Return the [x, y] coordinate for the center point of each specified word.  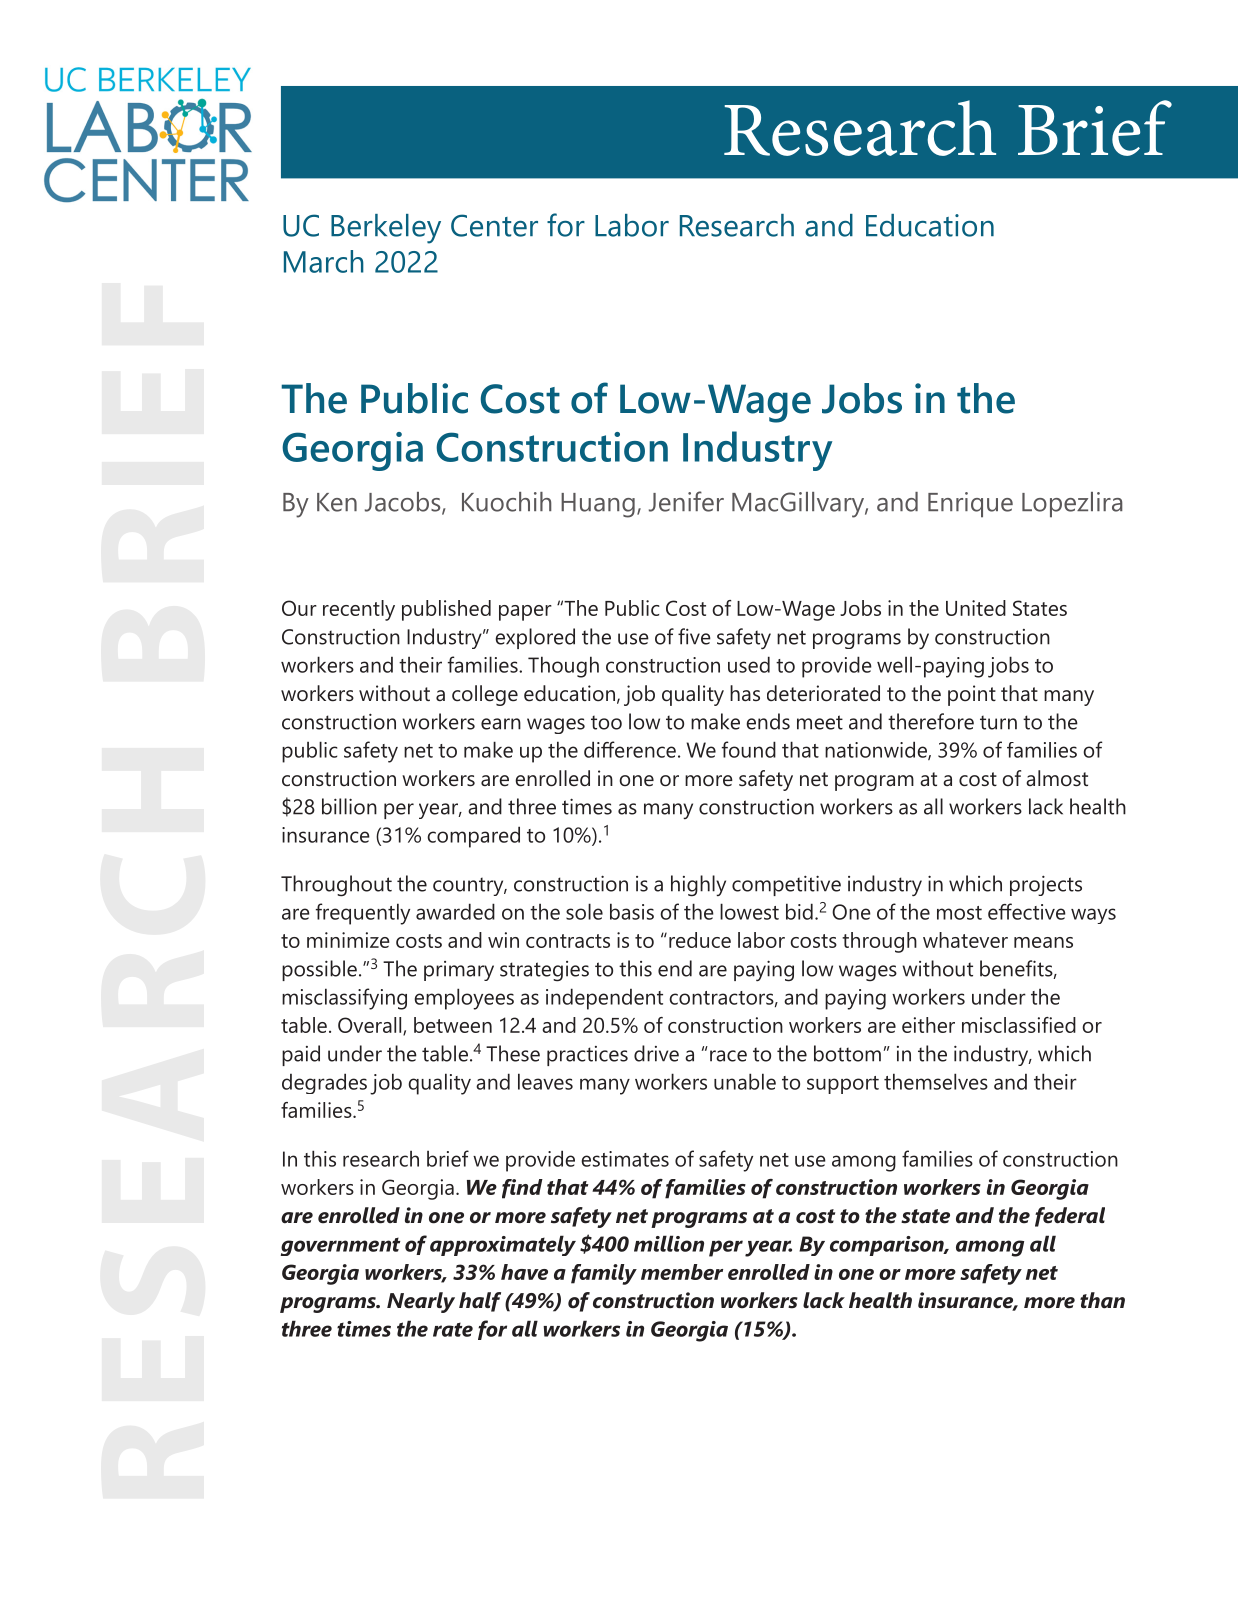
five [694, 636]
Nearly [421, 1302]
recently [359, 610]
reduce [700, 940]
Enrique [970, 505]
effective [1027, 911]
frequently [363, 914]
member [682, 1272]
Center [494, 225]
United [976, 608]
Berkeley [386, 229]
